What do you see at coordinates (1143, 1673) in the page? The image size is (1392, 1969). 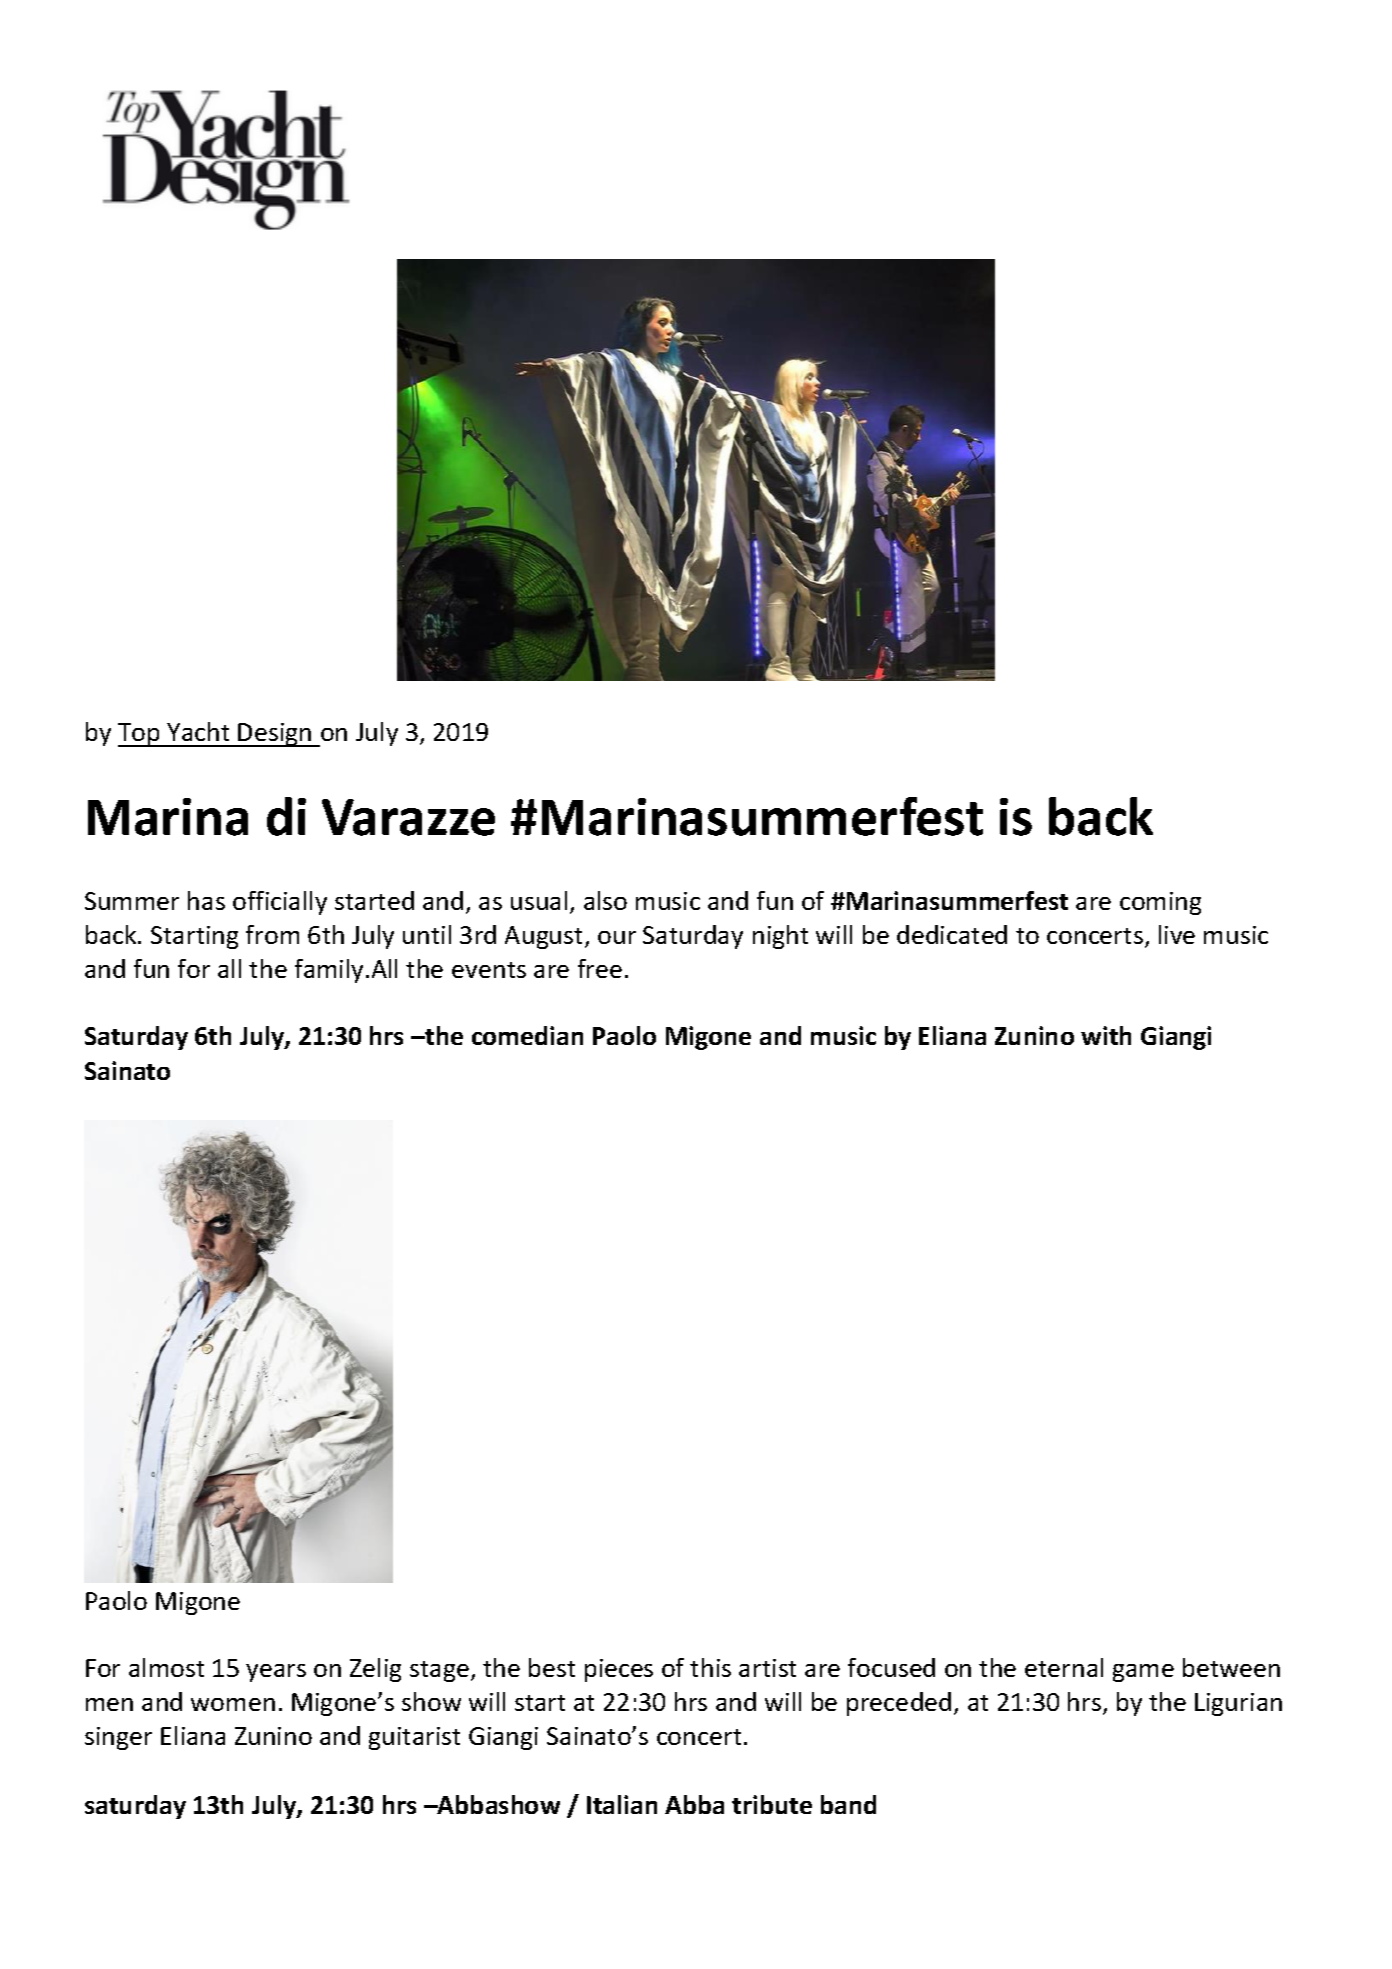 I see `game` at bounding box center [1143, 1673].
